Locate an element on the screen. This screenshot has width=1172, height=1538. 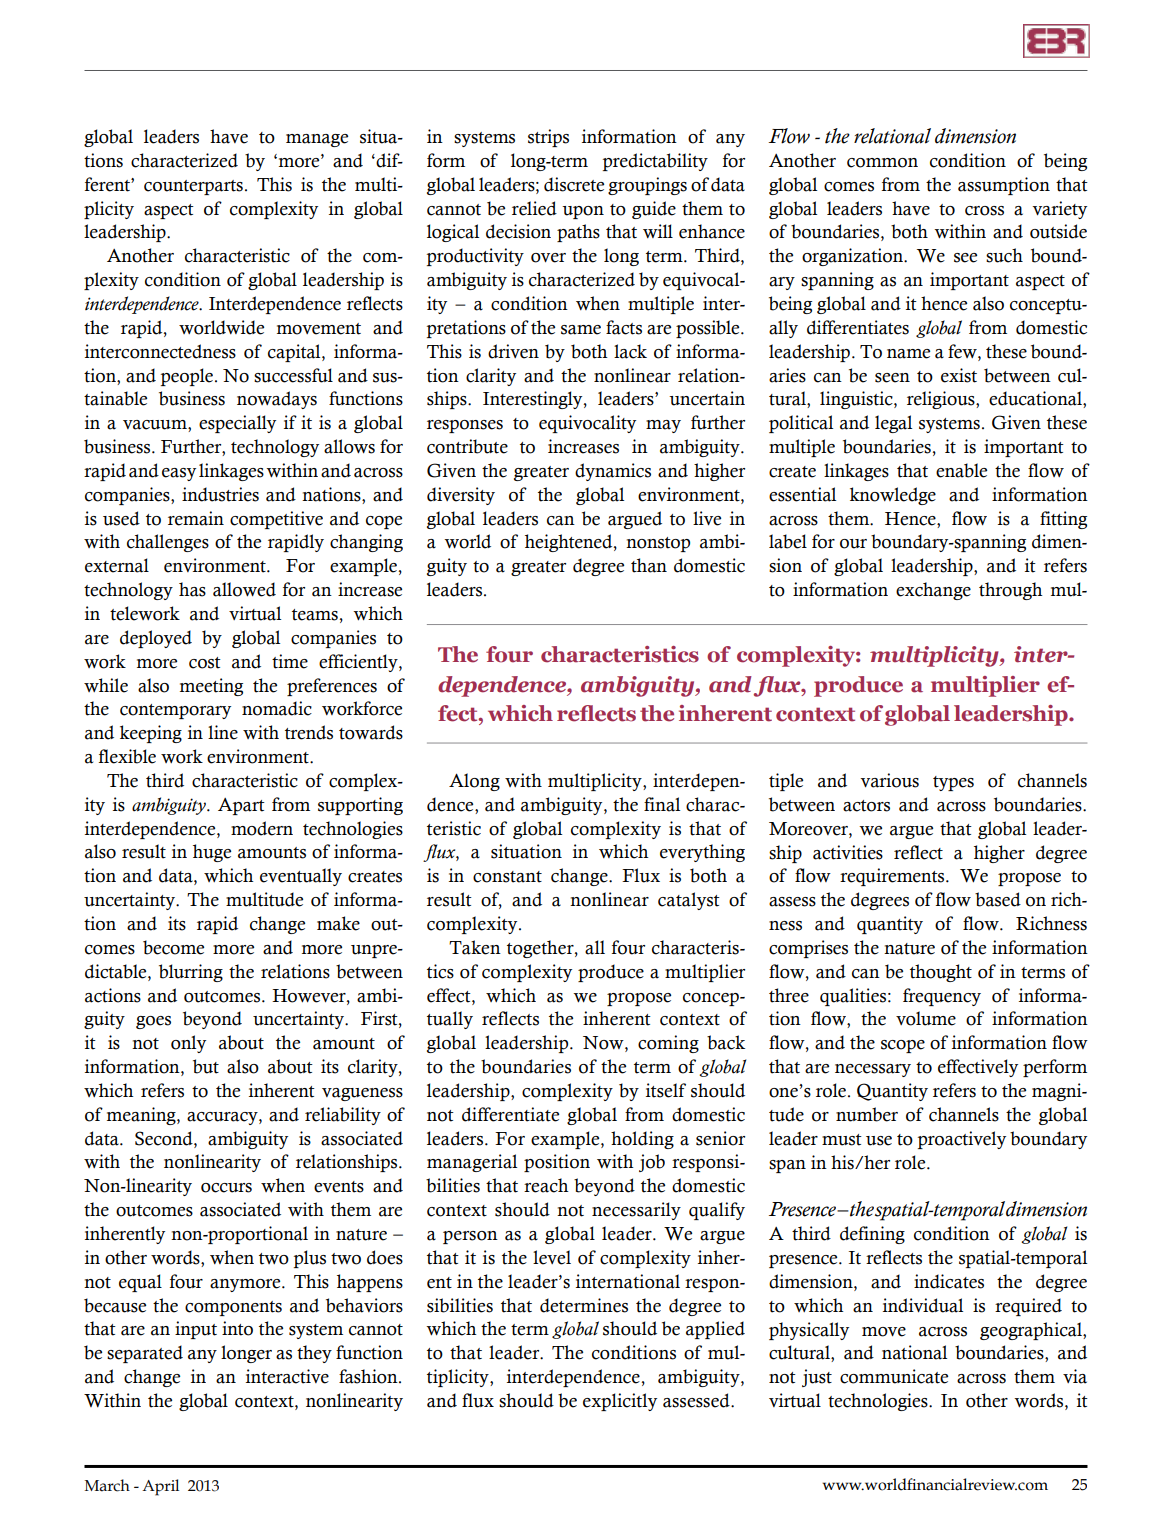
make is located at coordinates (338, 923).
